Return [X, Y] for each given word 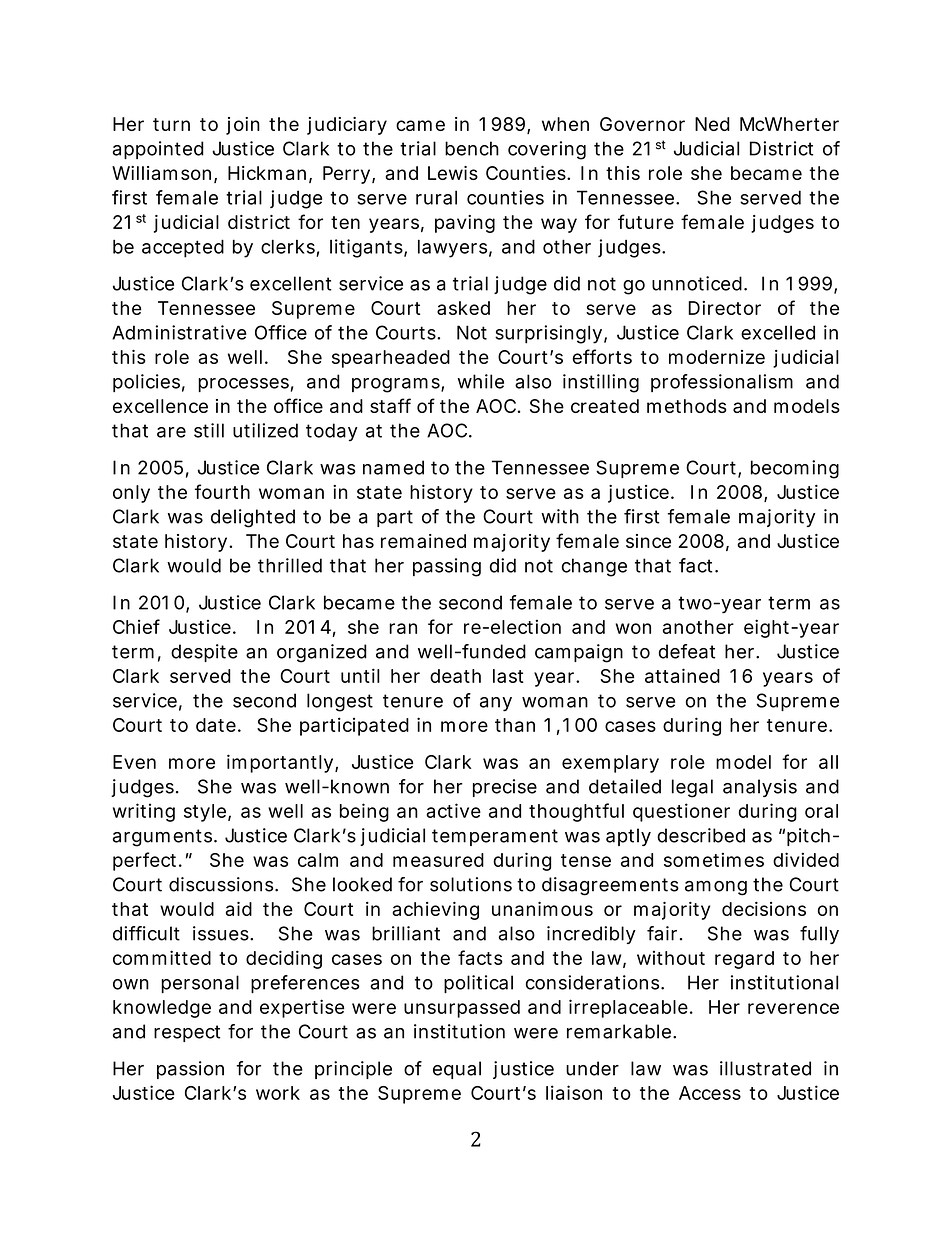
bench [472, 148]
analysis [760, 788]
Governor [642, 124]
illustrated [765, 1068]
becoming [795, 469]
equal [457, 1070]
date [216, 725]
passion [190, 1070]
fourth [222, 491]
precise [505, 788]
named [393, 467]
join [243, 126]
